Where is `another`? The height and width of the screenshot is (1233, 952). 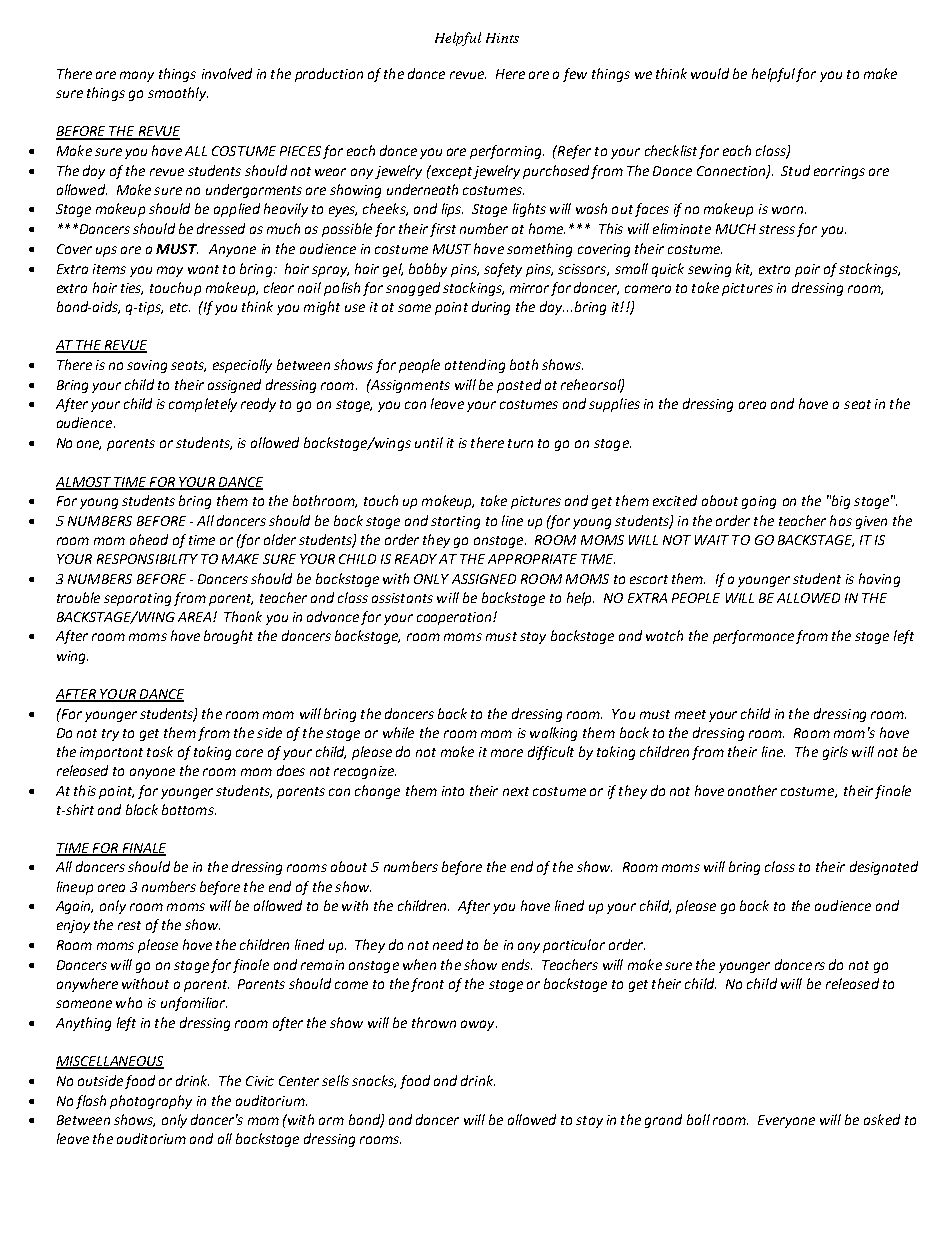 another is located at coordinates (752, 790).
